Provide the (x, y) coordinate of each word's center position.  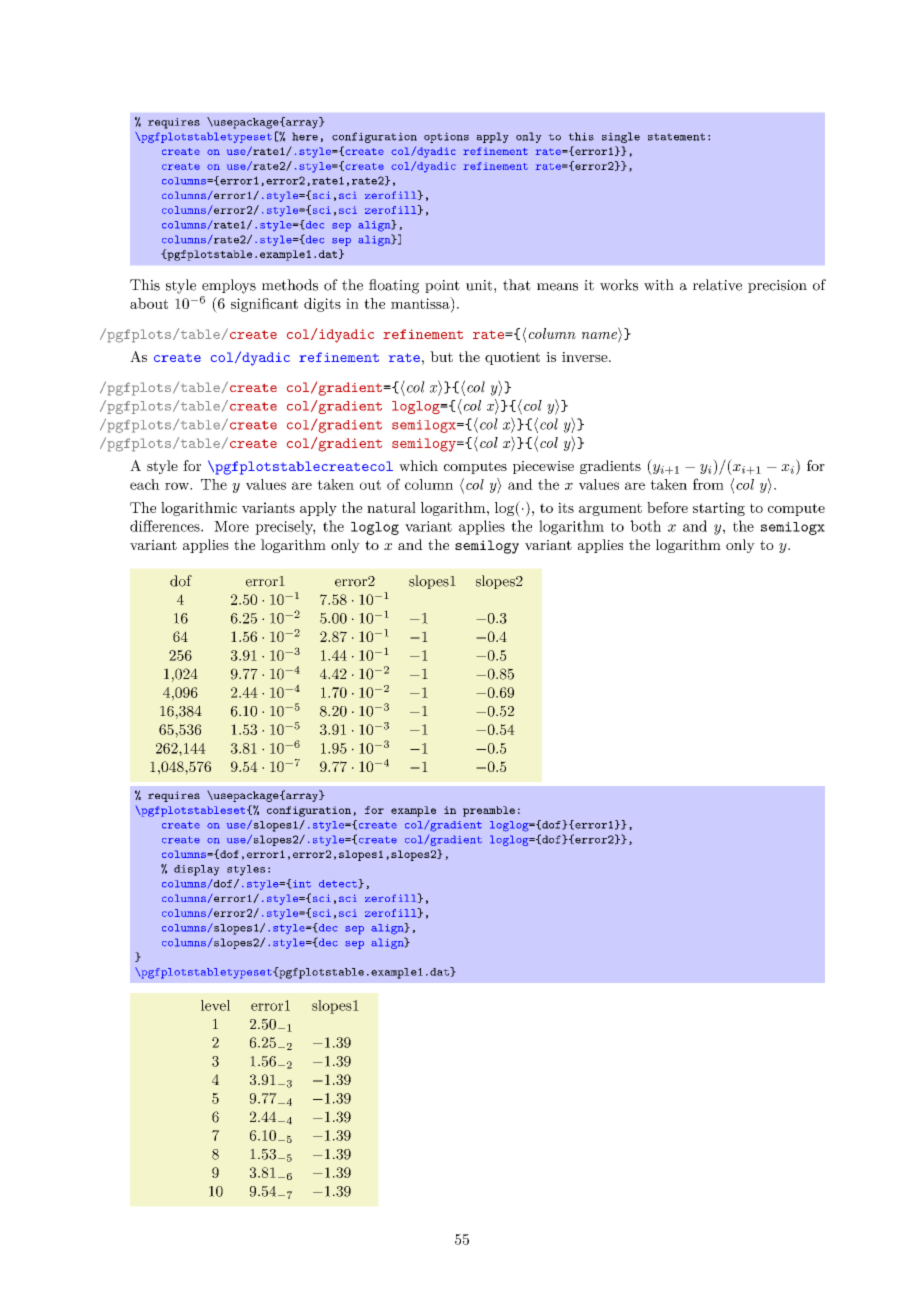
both (645, 526)
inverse (586, 357)
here (305, 136)
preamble (489, 811)
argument (610, 509)
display (197, 870)
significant (264, 305)
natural (391, 507)
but (441, 356)
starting (719, 509)
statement (676, 137)
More (231, 526)
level (215, 1005)
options (446, 137)
